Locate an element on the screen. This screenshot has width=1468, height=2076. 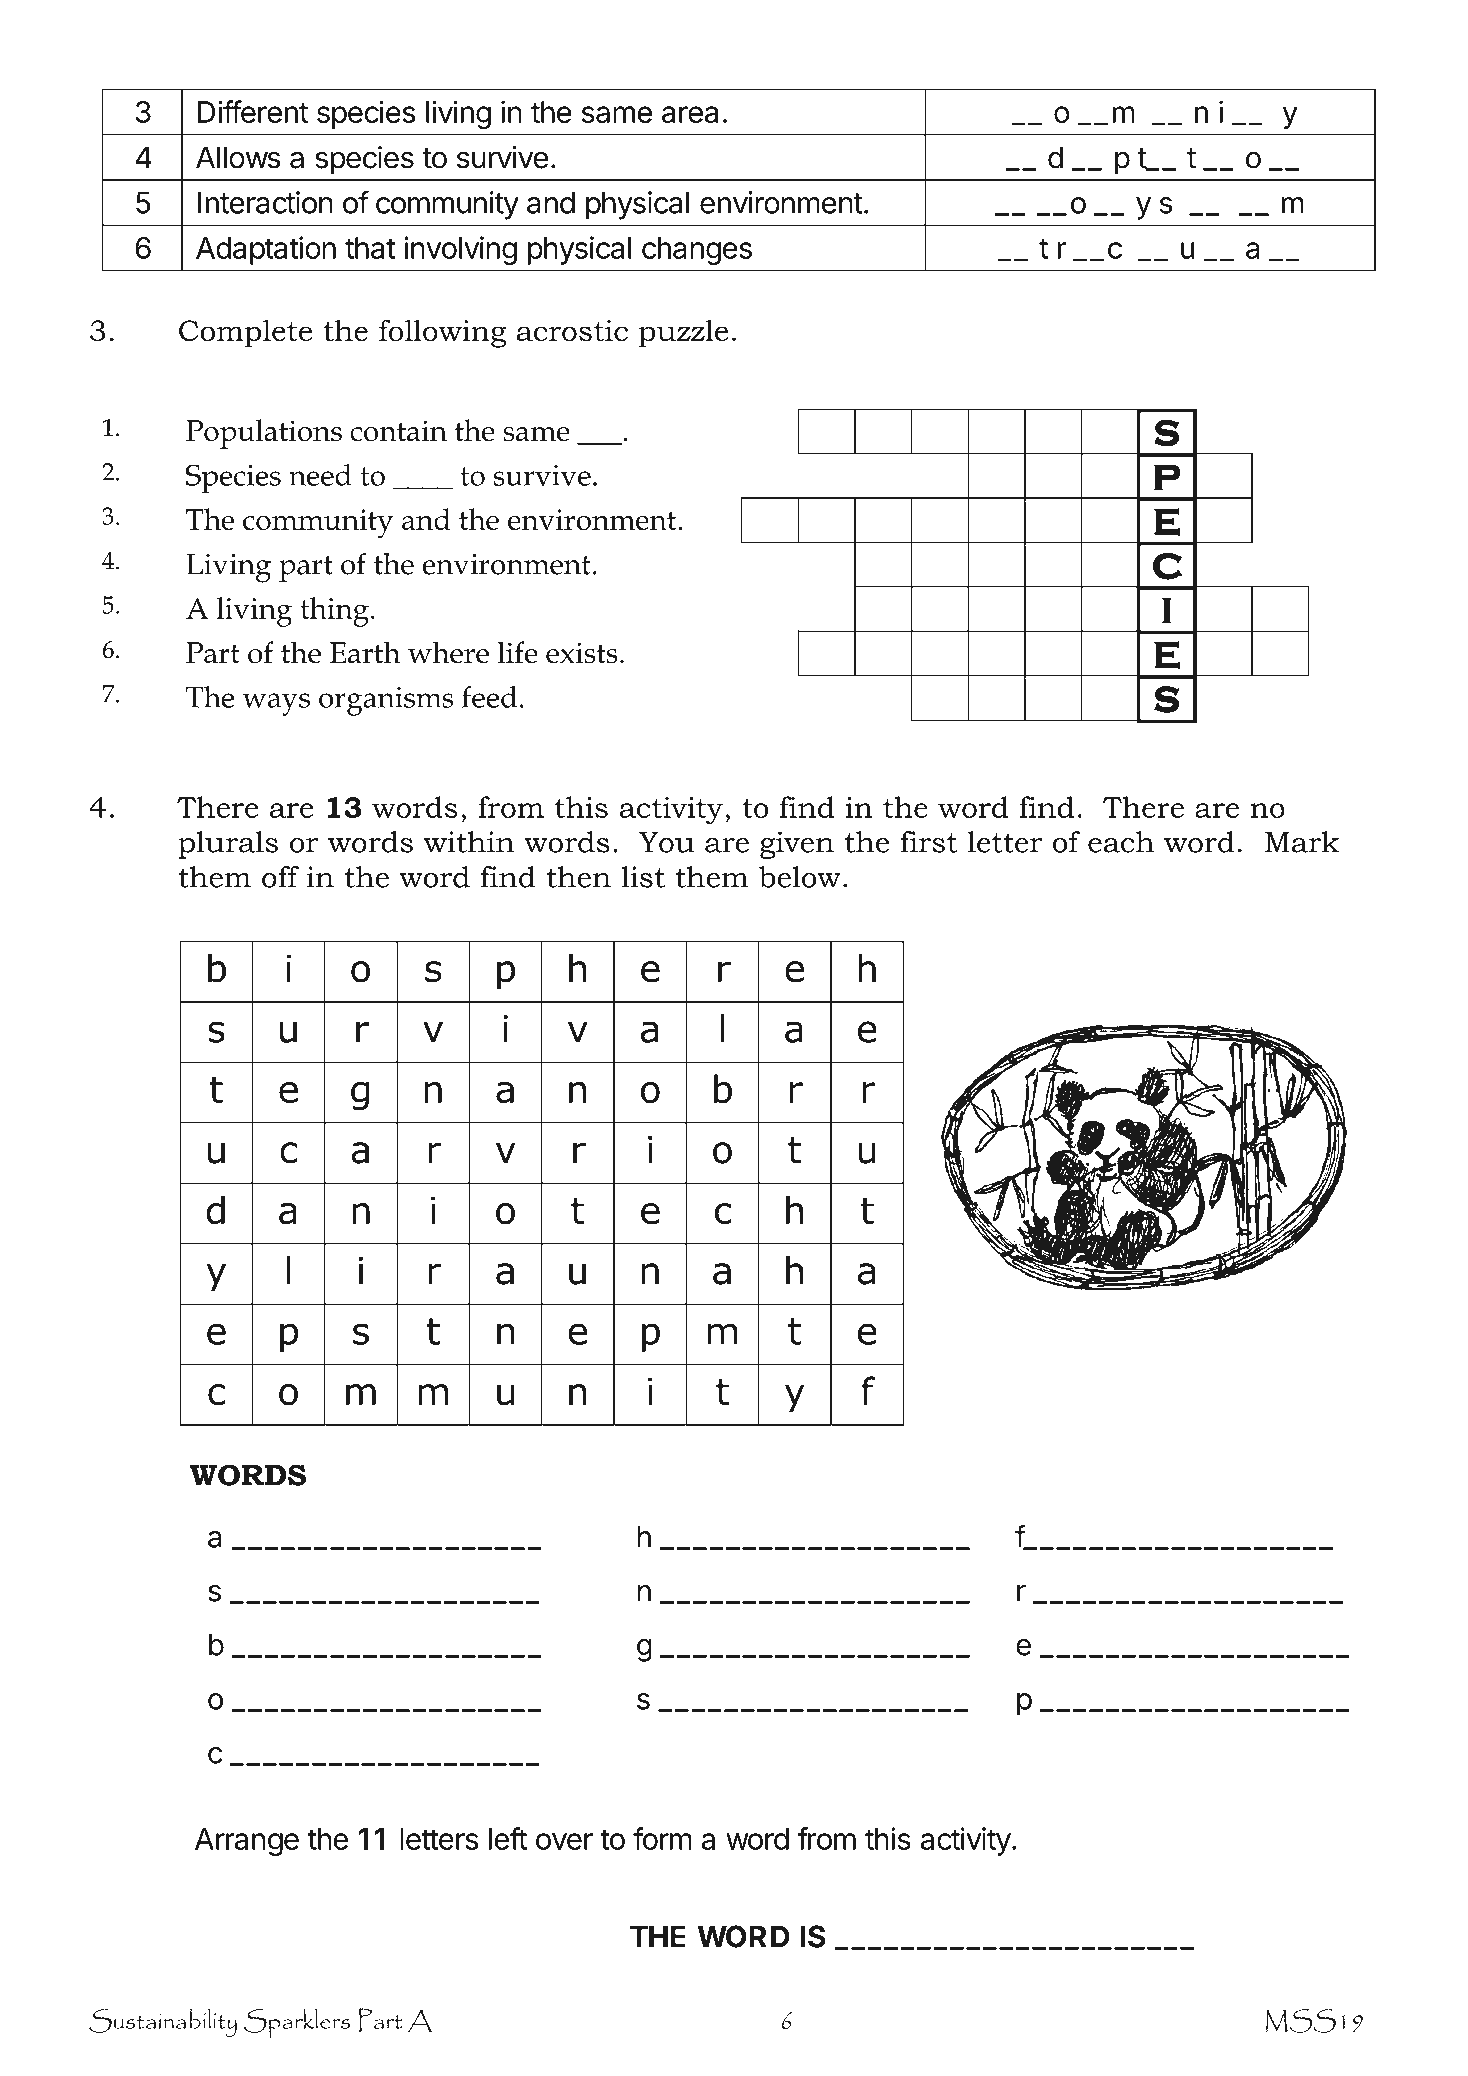
area is located at coordinates (690, 114).
